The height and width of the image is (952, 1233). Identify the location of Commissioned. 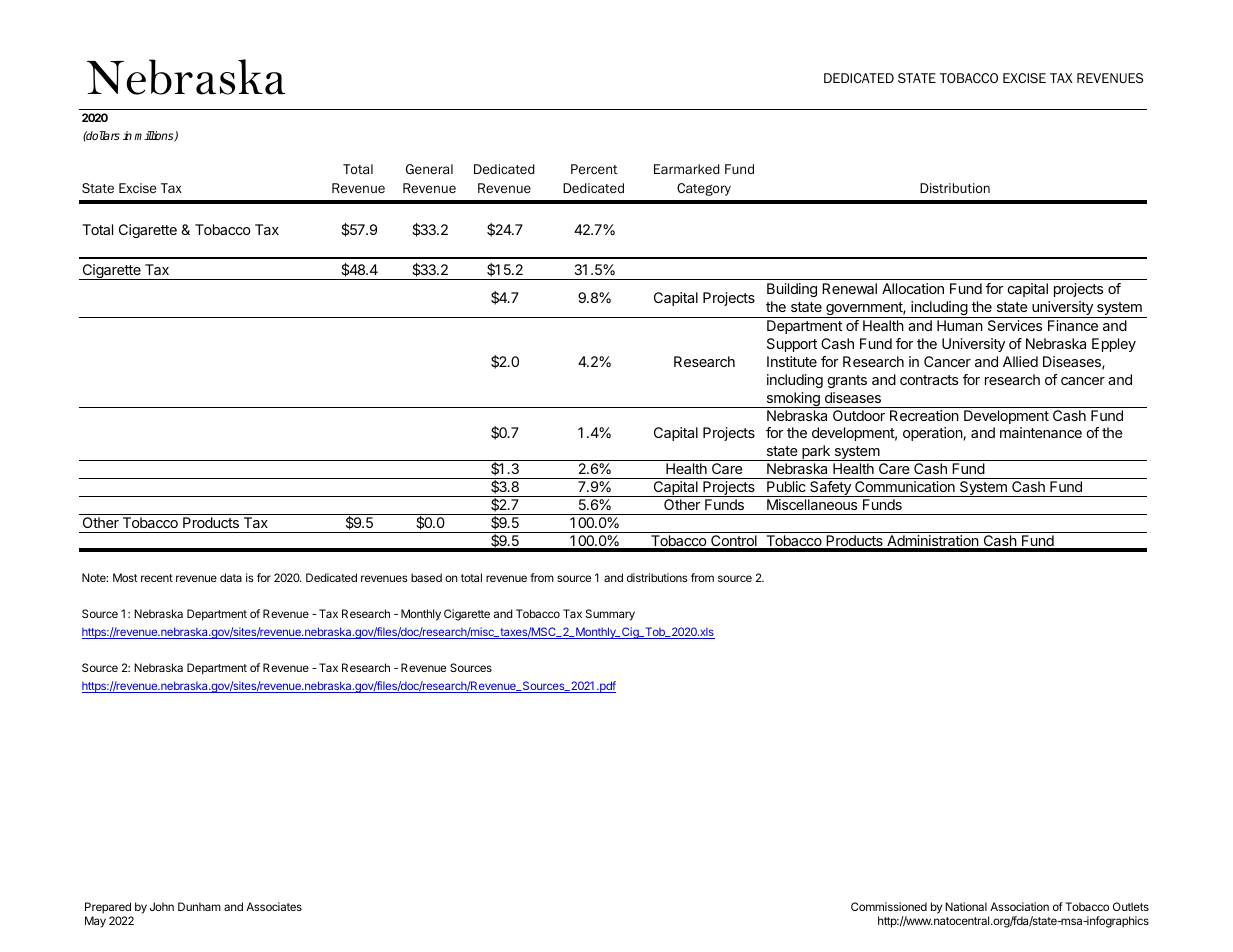
(889, 906).
